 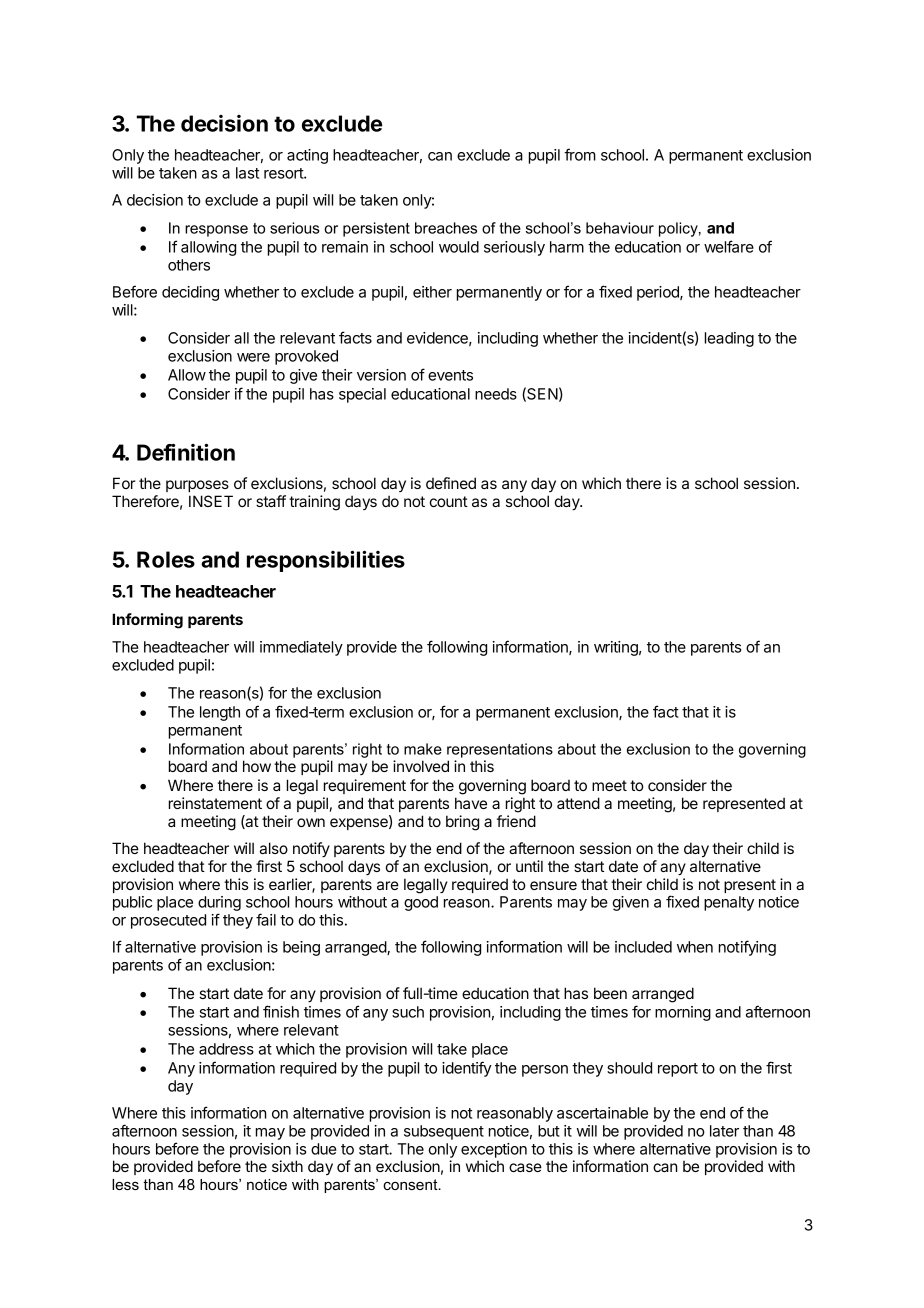 I want to click on defined, so click(x=451, y=483).
